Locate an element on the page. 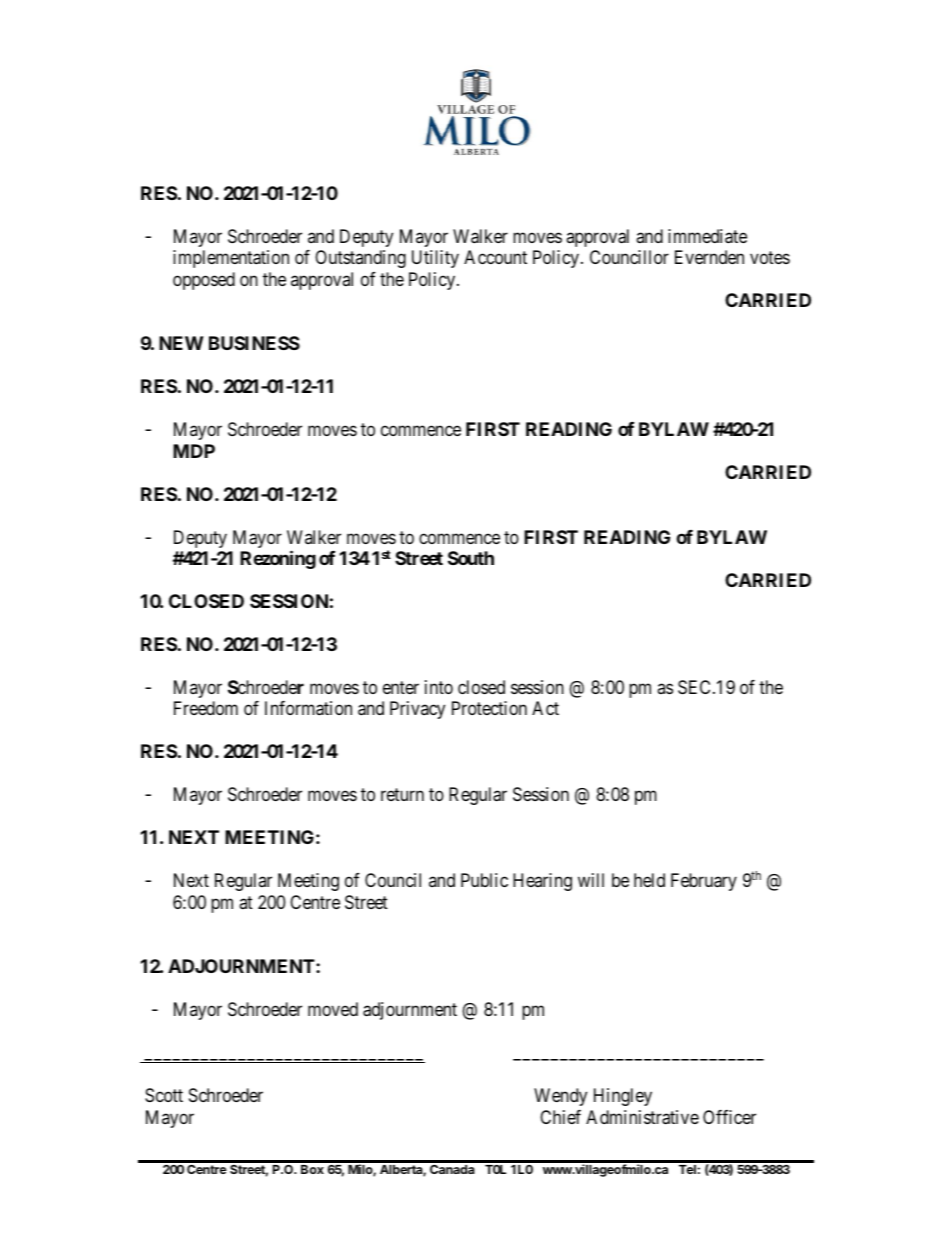 The image size is (952, 1233). into is located at coordinates (439, 687).
